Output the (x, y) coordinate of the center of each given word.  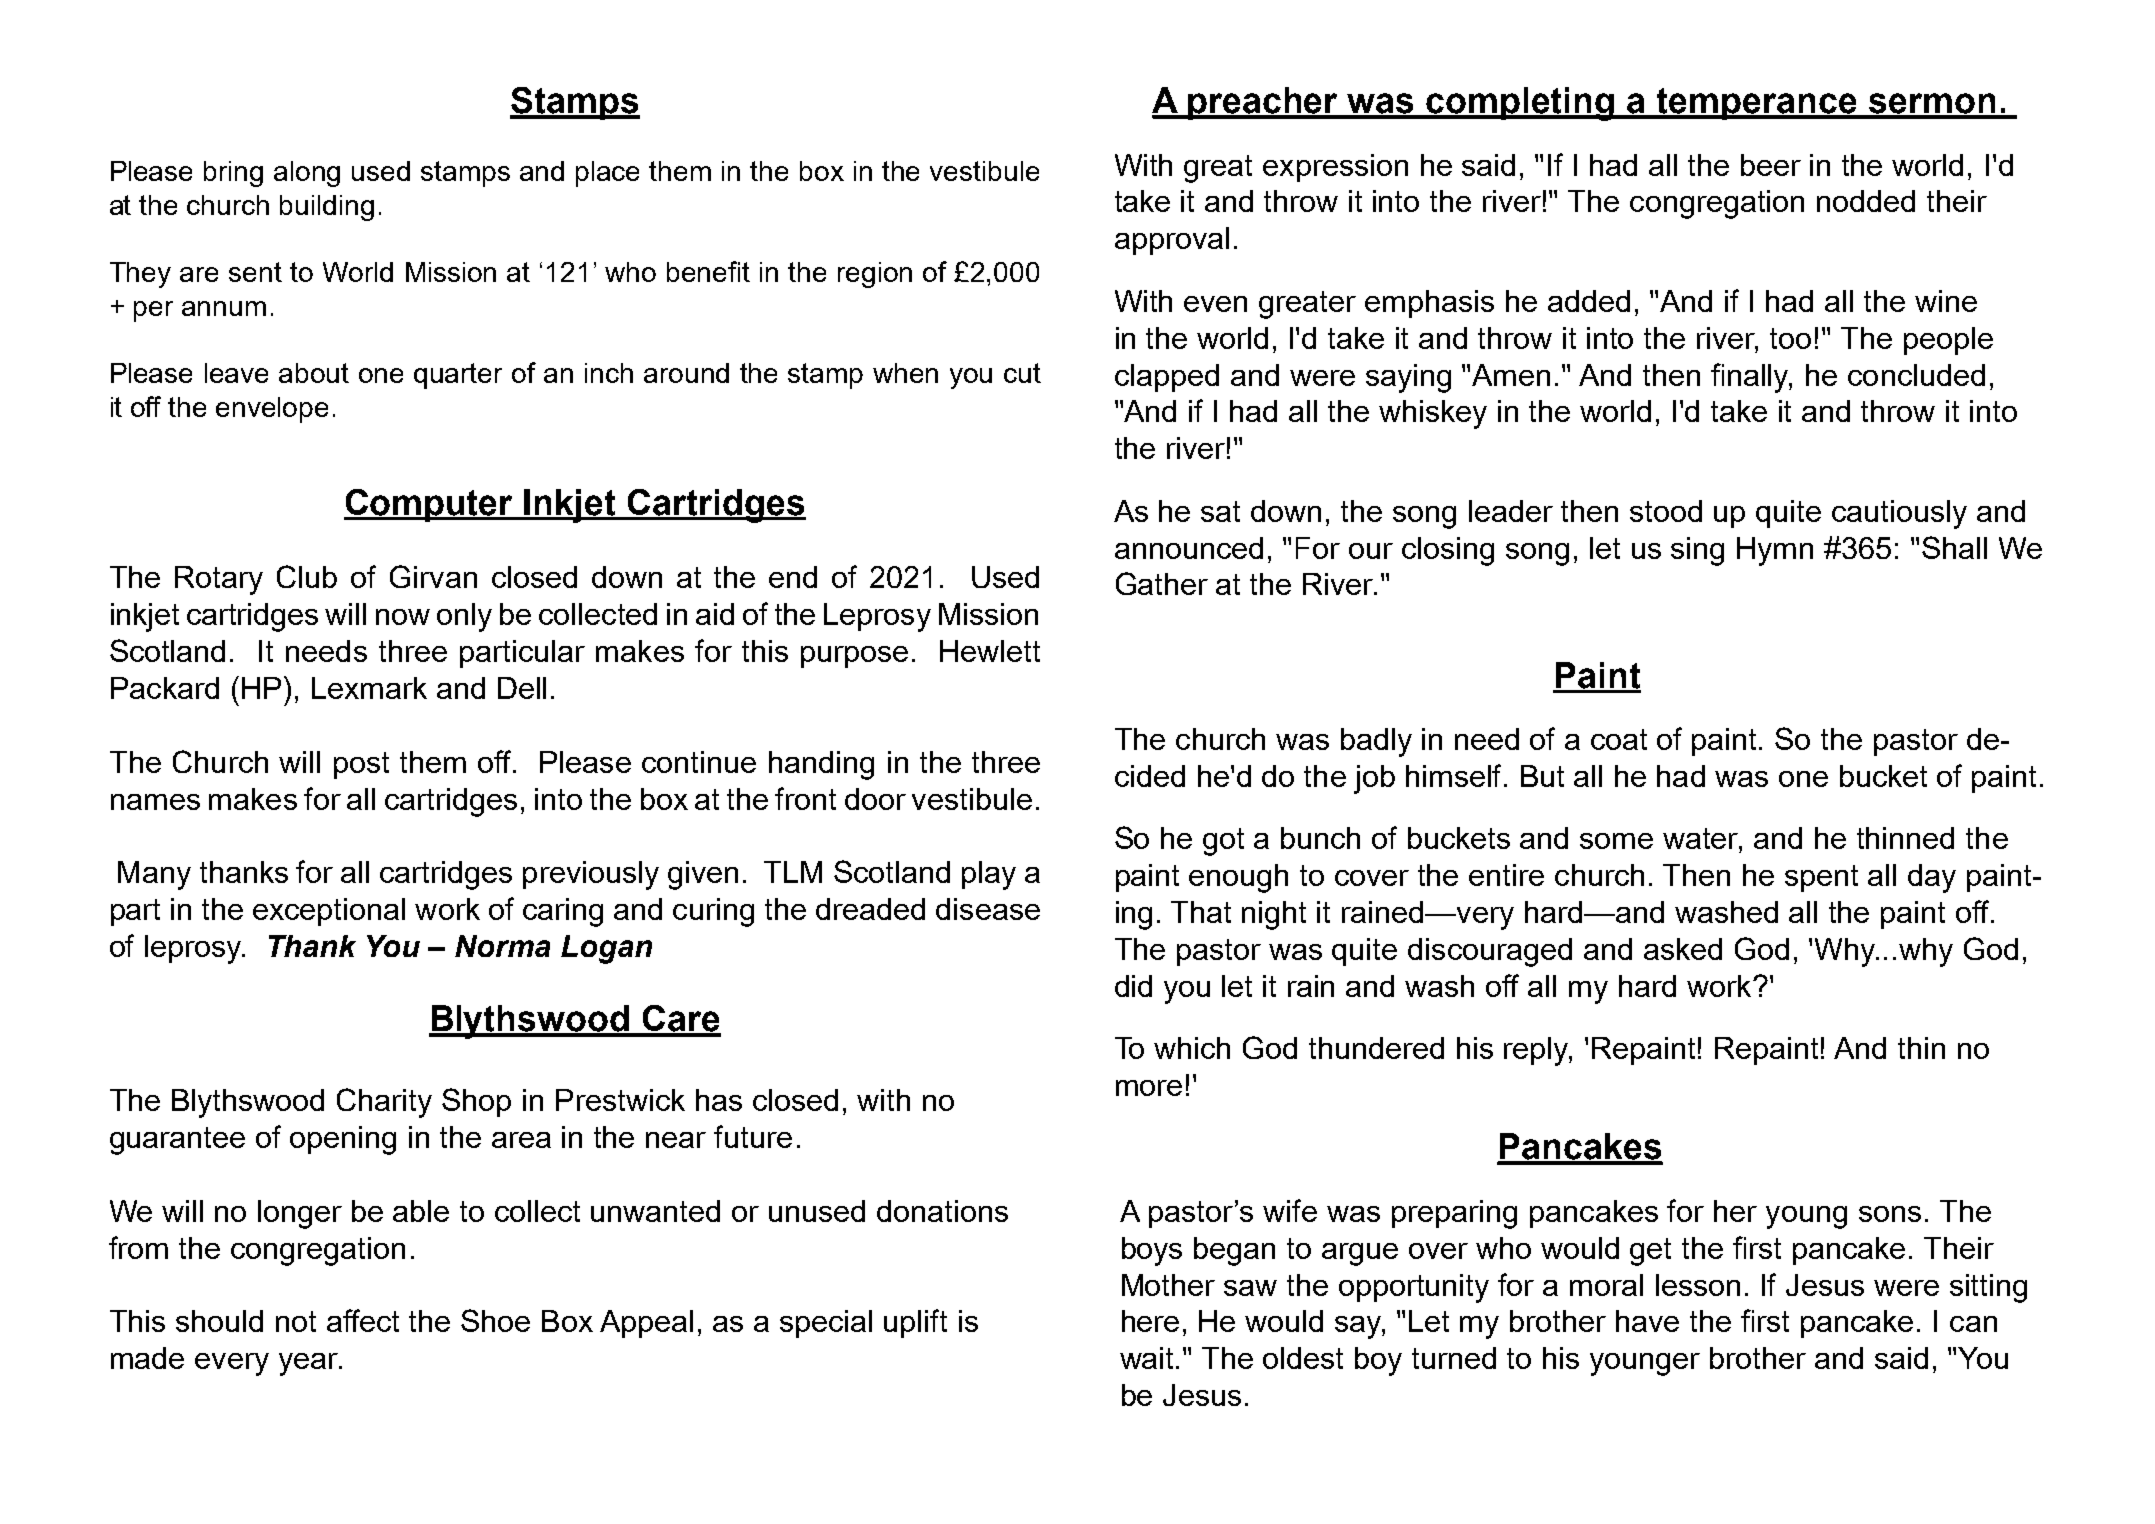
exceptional (329, 912)
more (1149, 1088)
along (307, 174)
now (403, 617)
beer (1771, 165)
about (314, 373)
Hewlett (990, 651)
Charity (384, 1103)
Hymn (1775, 551)
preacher (1264, 103)
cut (1022, 373)
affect (363, 1320)
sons (1890, 1214)
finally (1751, 378)
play (989, 875)
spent (1821, 878)
